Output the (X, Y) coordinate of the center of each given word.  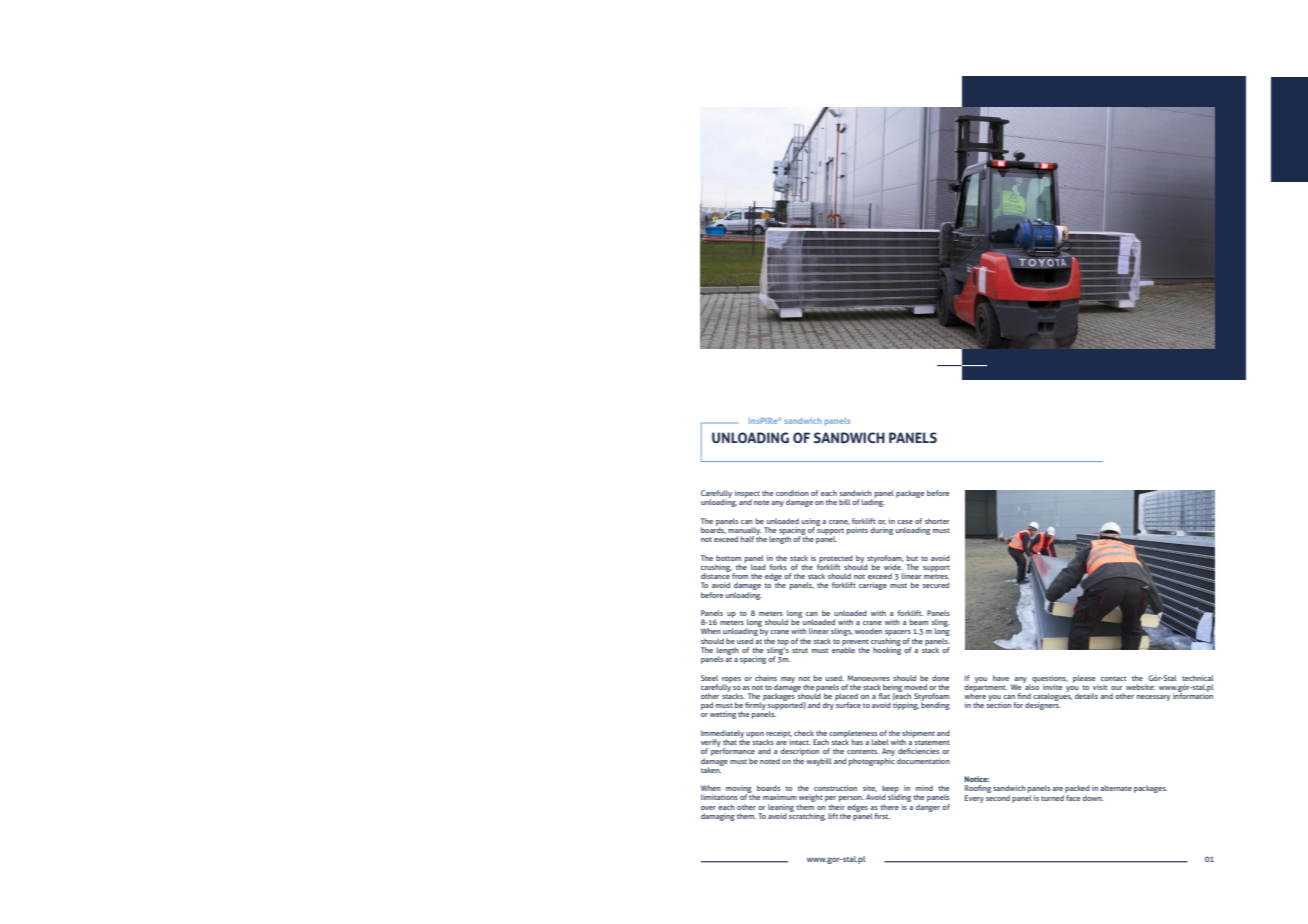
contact (1113, 678)
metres (936, 576)
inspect (747, 495)
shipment (918, 735)
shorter (937, 521)
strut (800, 650)
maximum (780, 797)
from (740, 576)
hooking (887, 650)
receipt (779, 735)
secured (936, 585)
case (905, 522)
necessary (1153, 698)
